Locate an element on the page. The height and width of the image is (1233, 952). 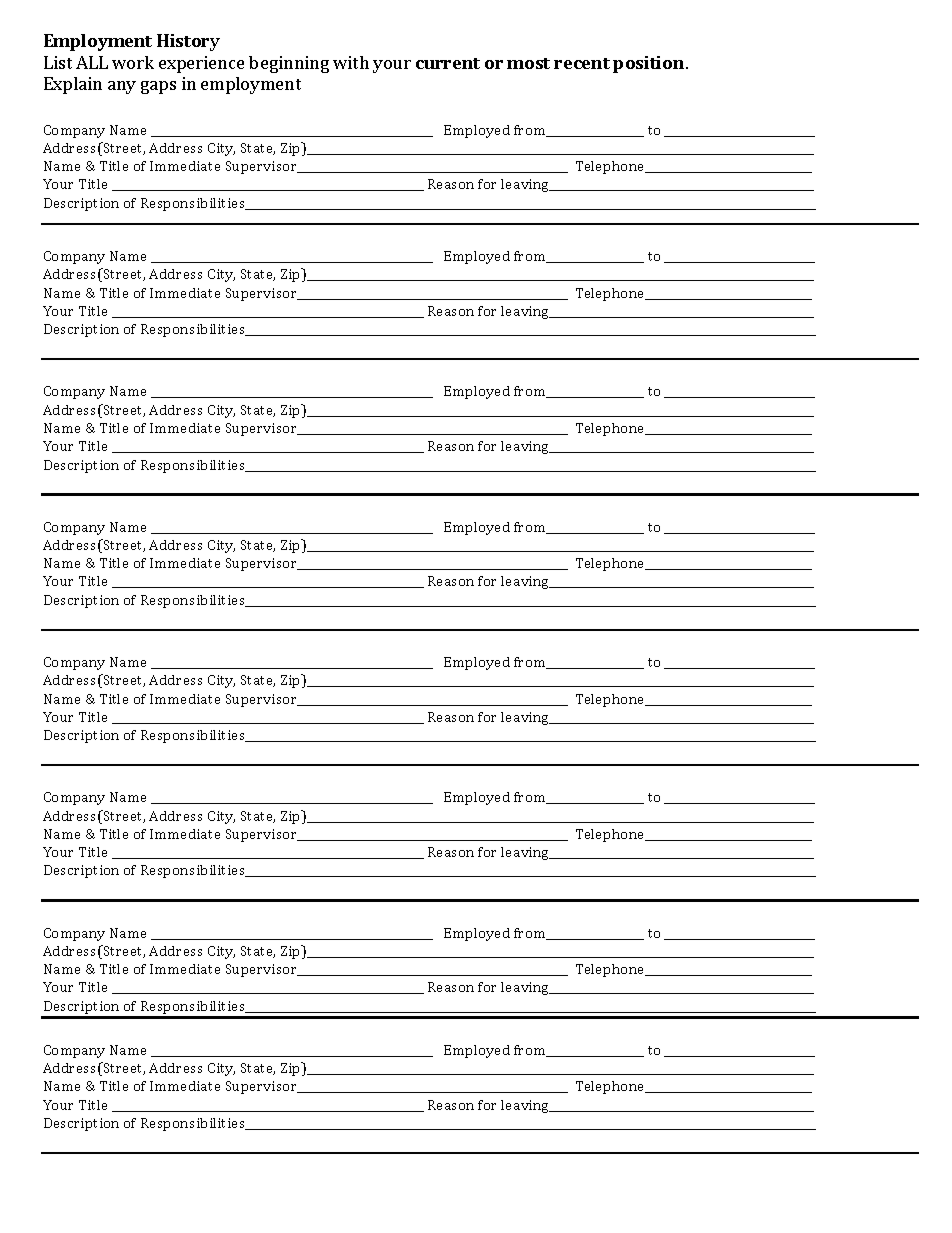
beginning is located at coordinates (289, 64).
